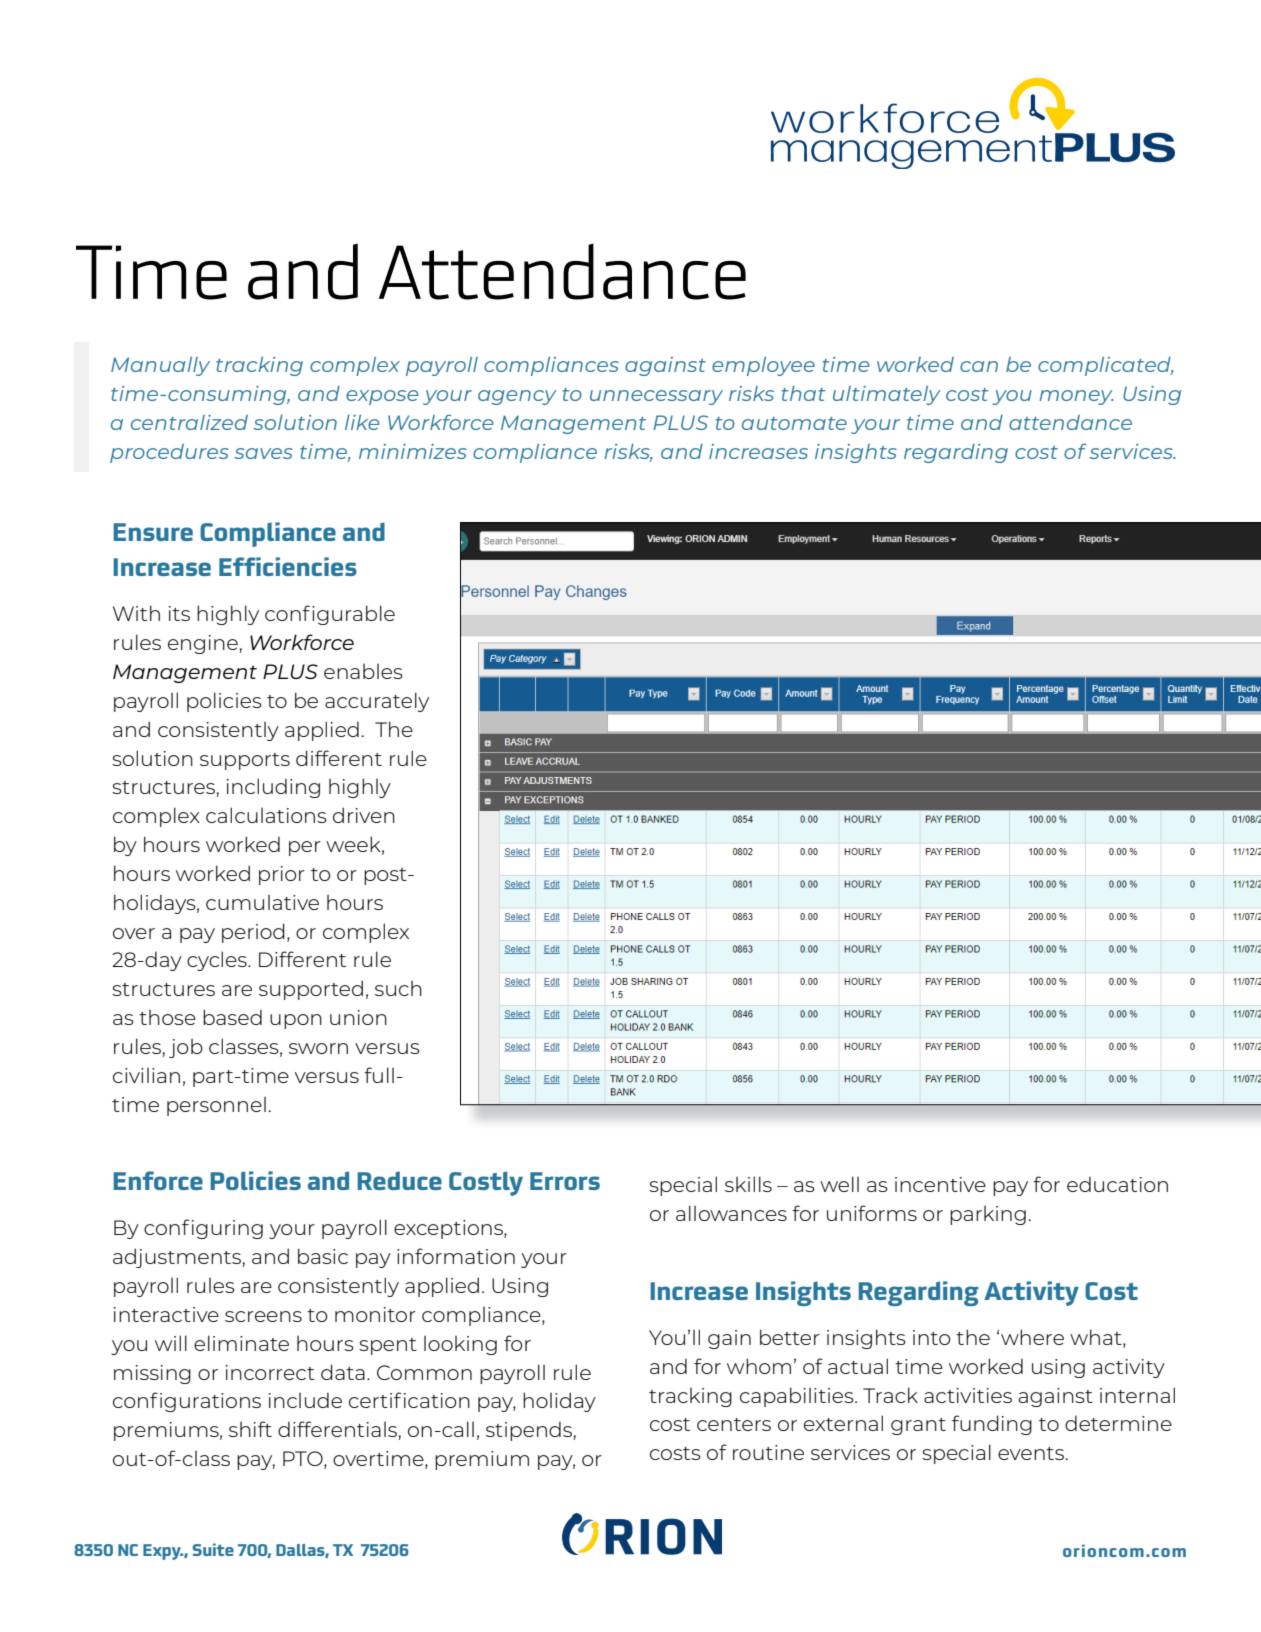 The width and height of the image is (1261, 1632). What do you see at coordinates (203, 1229) in the image?
I see `configuring` at bounding box center [203, 1229].
